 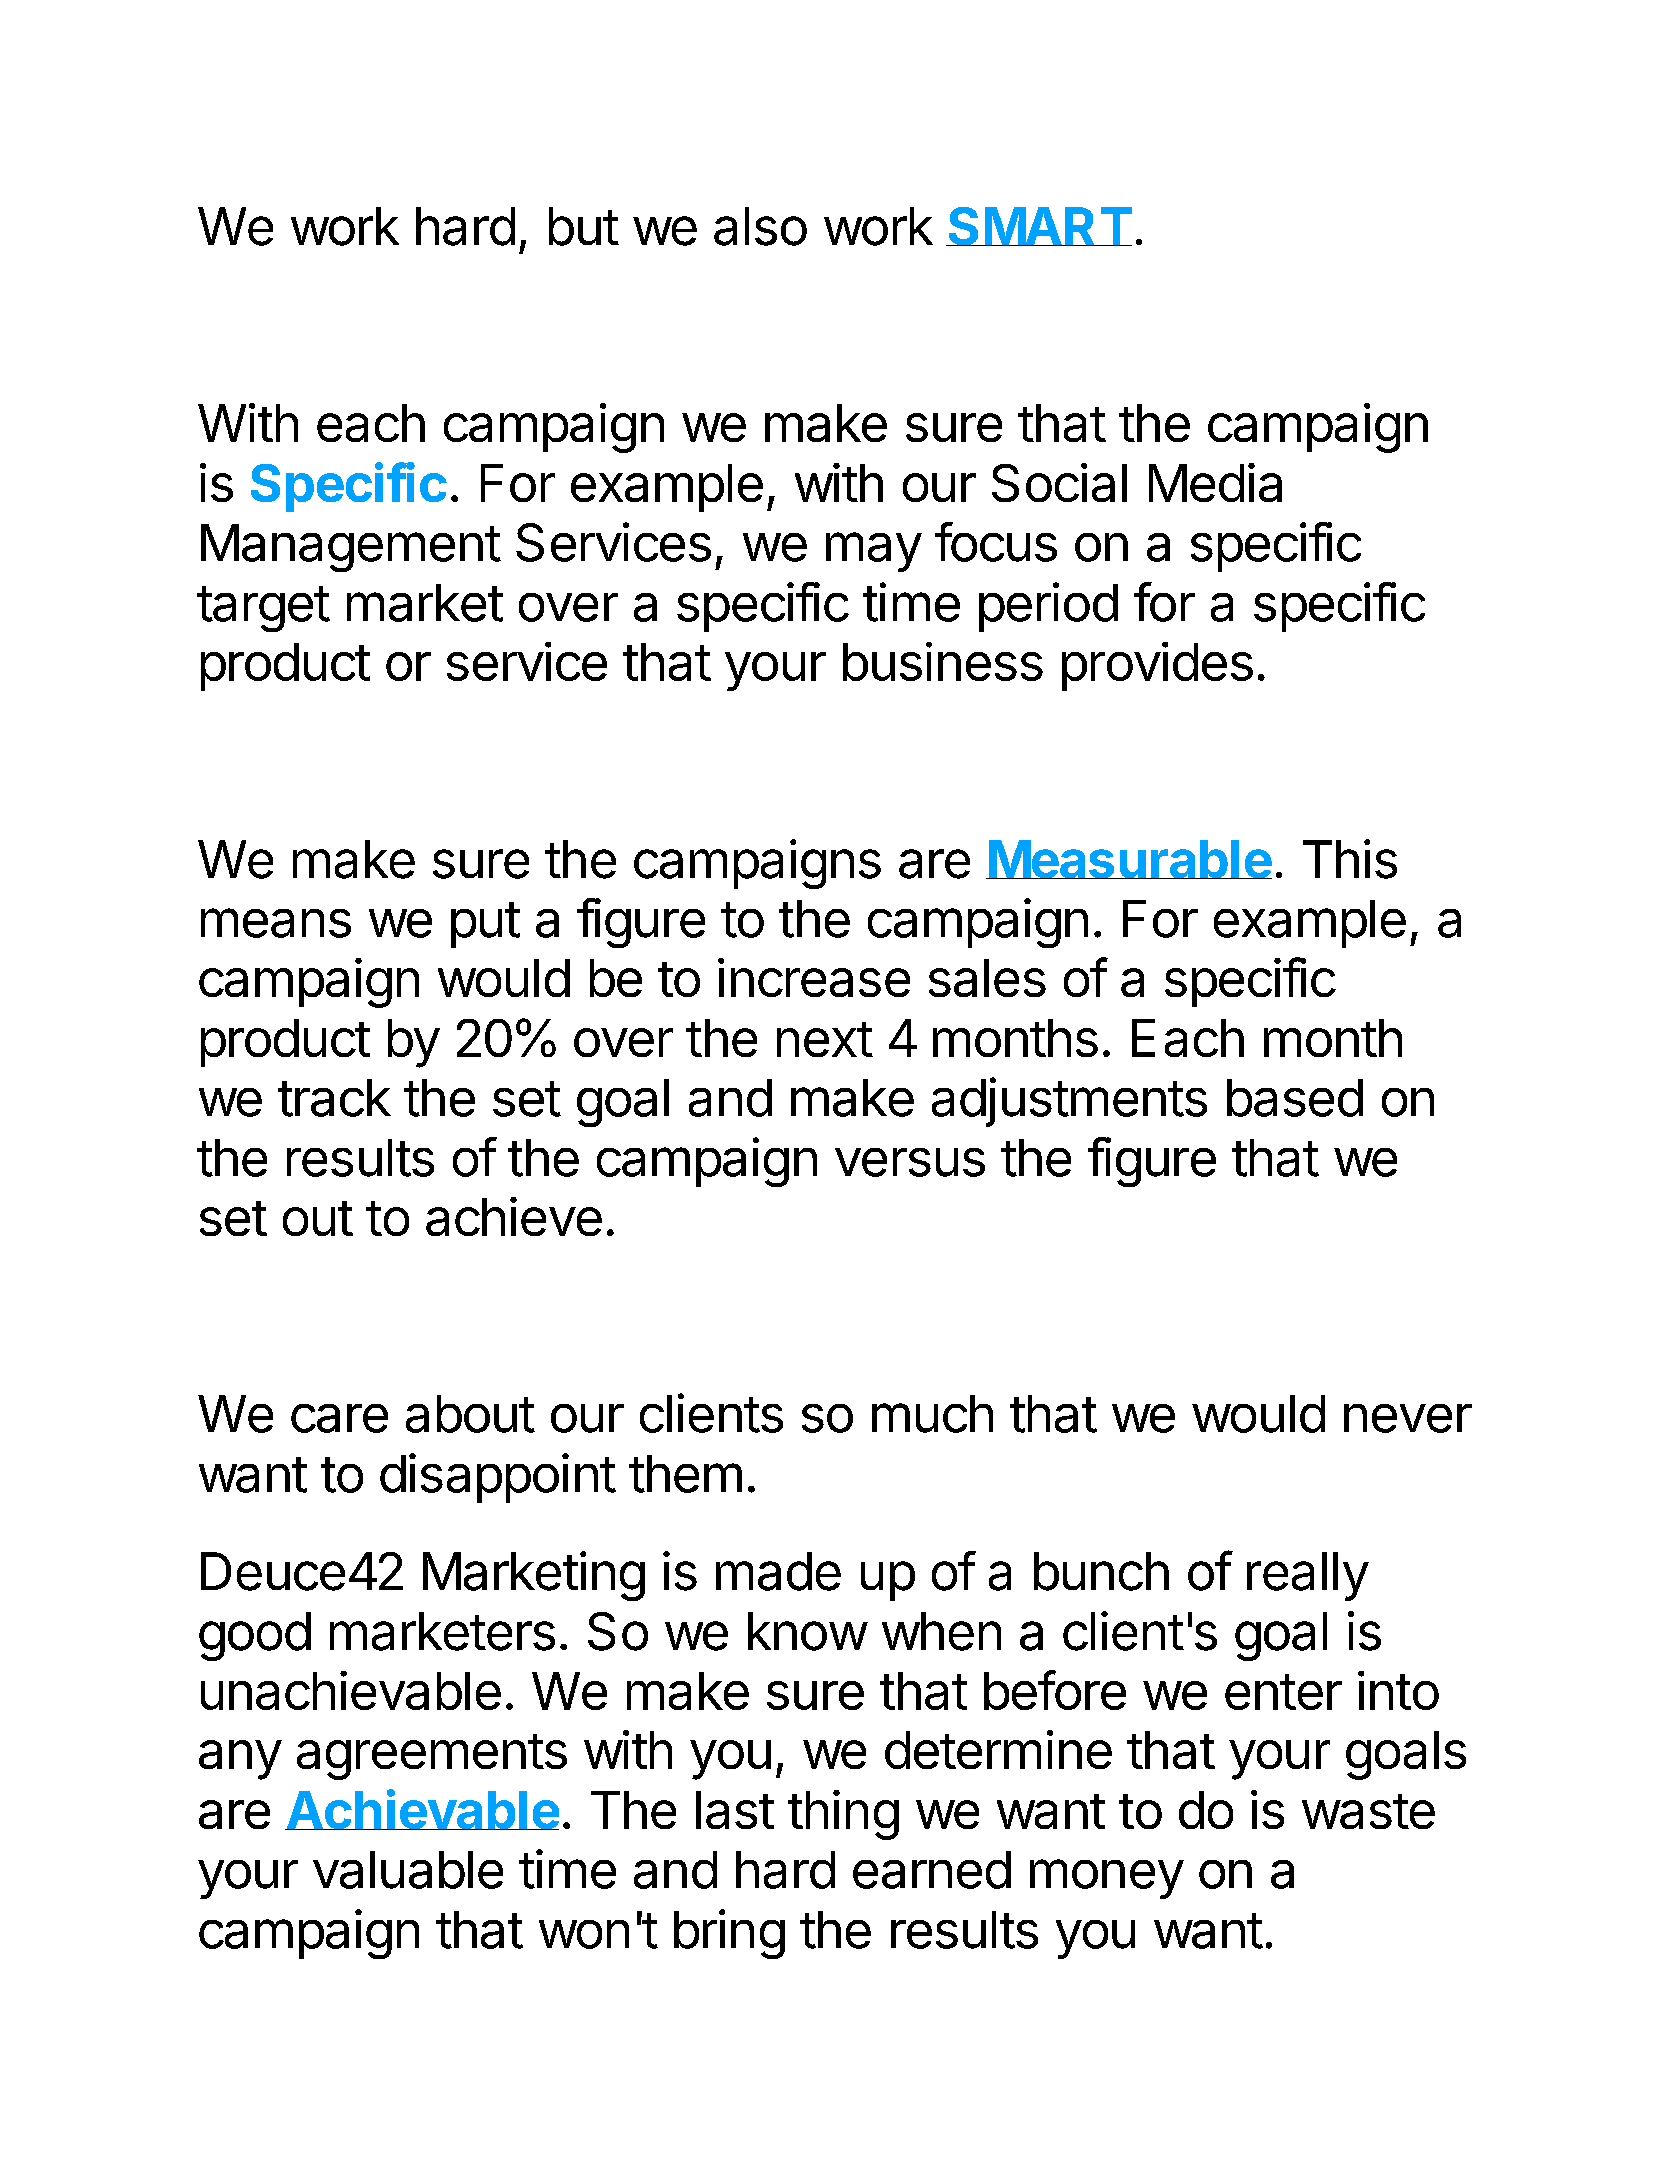 I want to click on determine, so click(x=998, y=1749).
